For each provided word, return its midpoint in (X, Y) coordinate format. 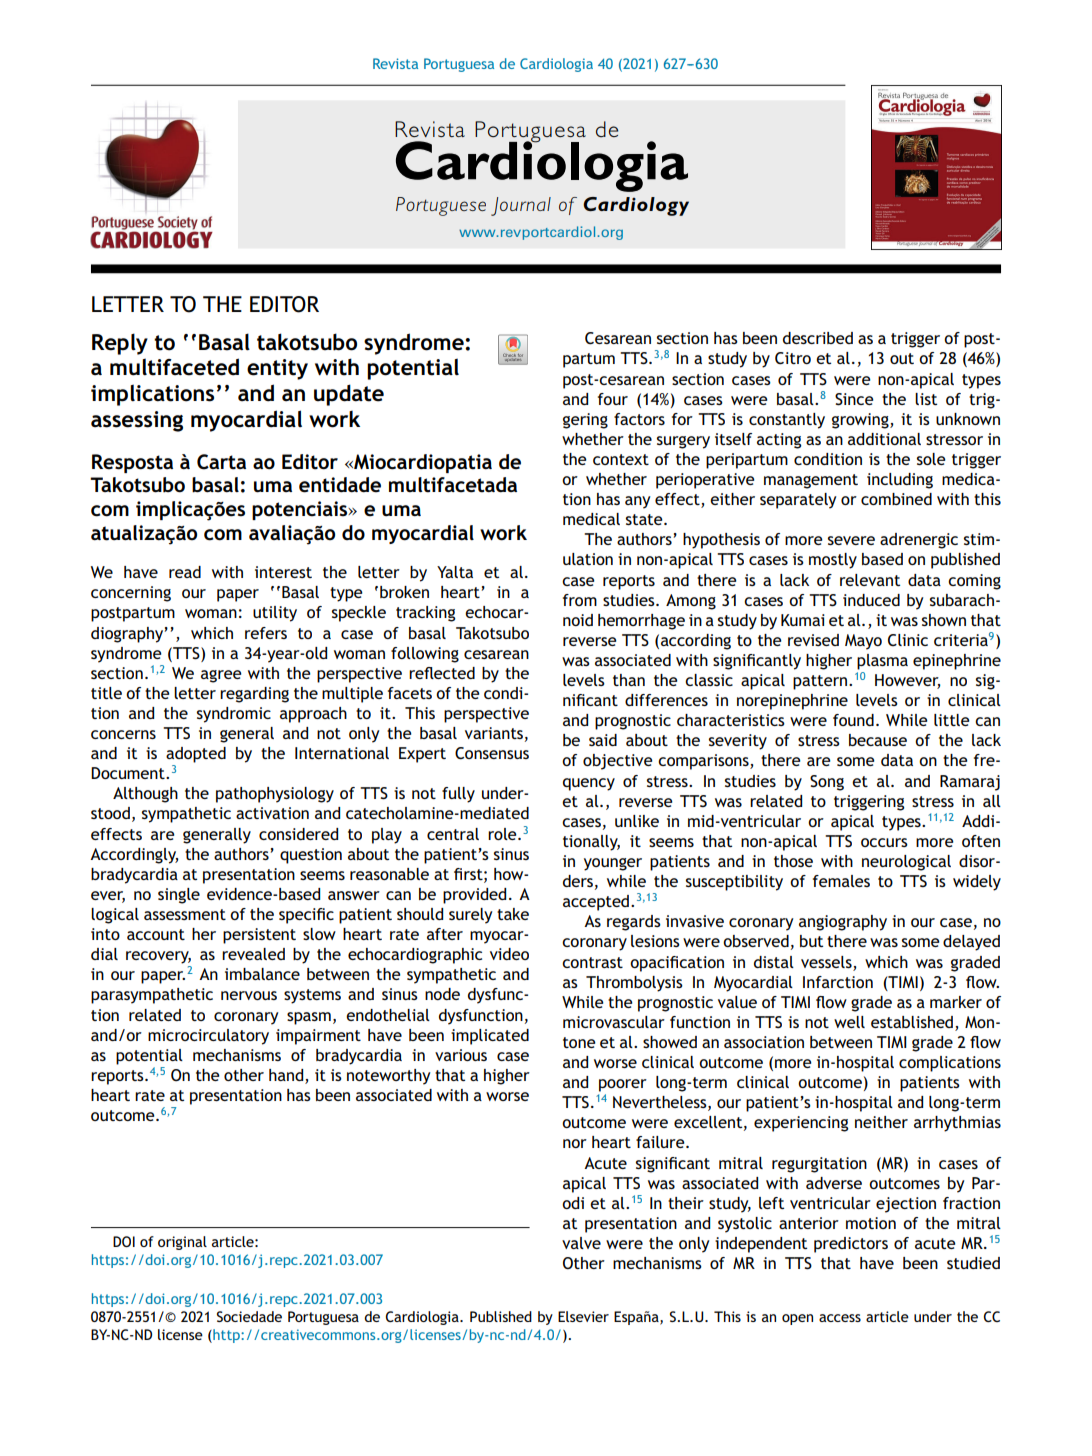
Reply (120, 344)
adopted (196, 755)
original (182, 1243)
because (878, 740)
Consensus (492, 753)
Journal (521, 206)
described (818, 338)
